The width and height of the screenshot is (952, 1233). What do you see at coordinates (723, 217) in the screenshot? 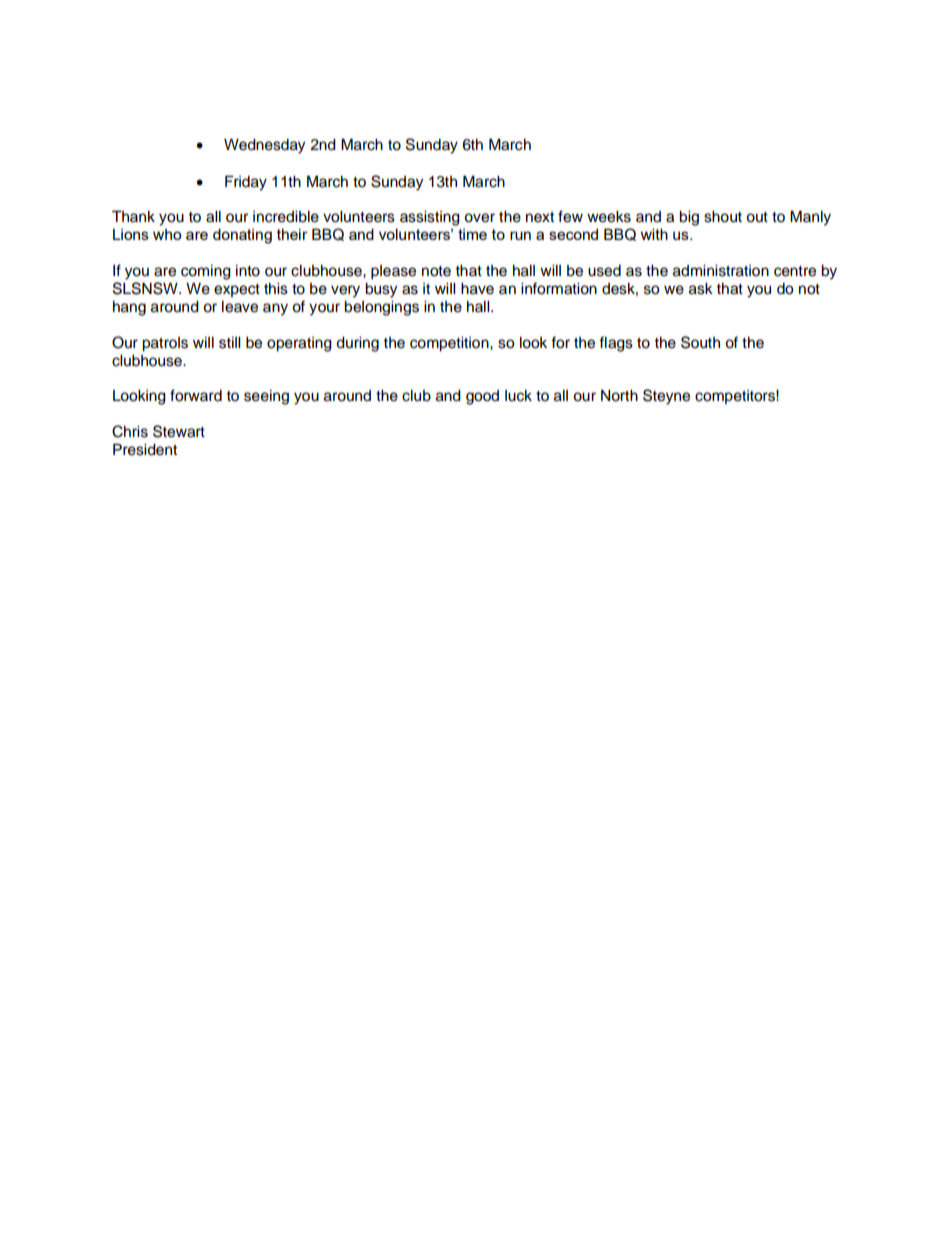
I see `shout` at bounding box center [723, 217].
